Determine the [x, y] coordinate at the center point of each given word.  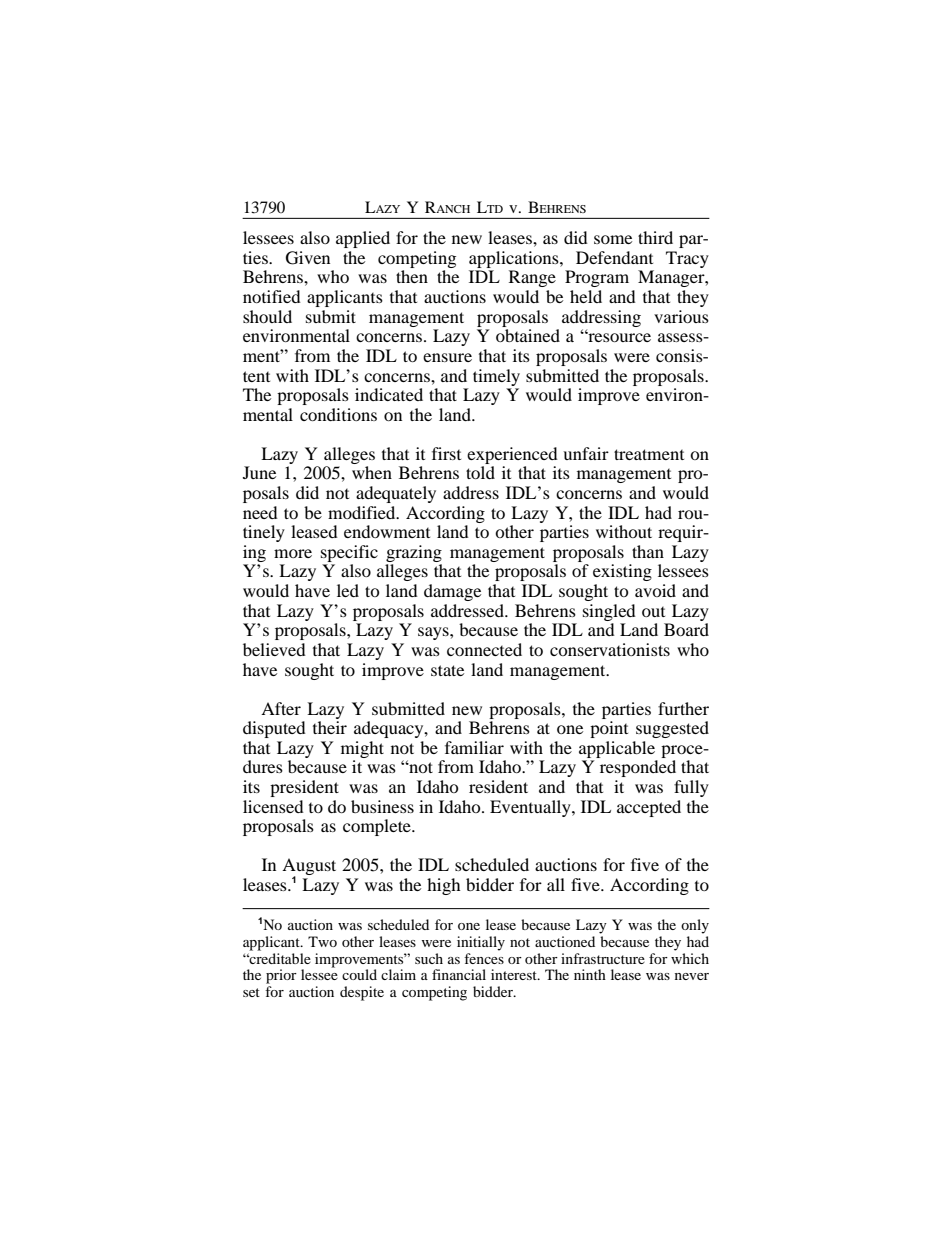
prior [281, 976]
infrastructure [603, 958]
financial [459, 974]
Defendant [614, 257]
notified [272, 296]
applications [515, 259]
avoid [655, 590]
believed [274, 649]
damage [452, 592]
